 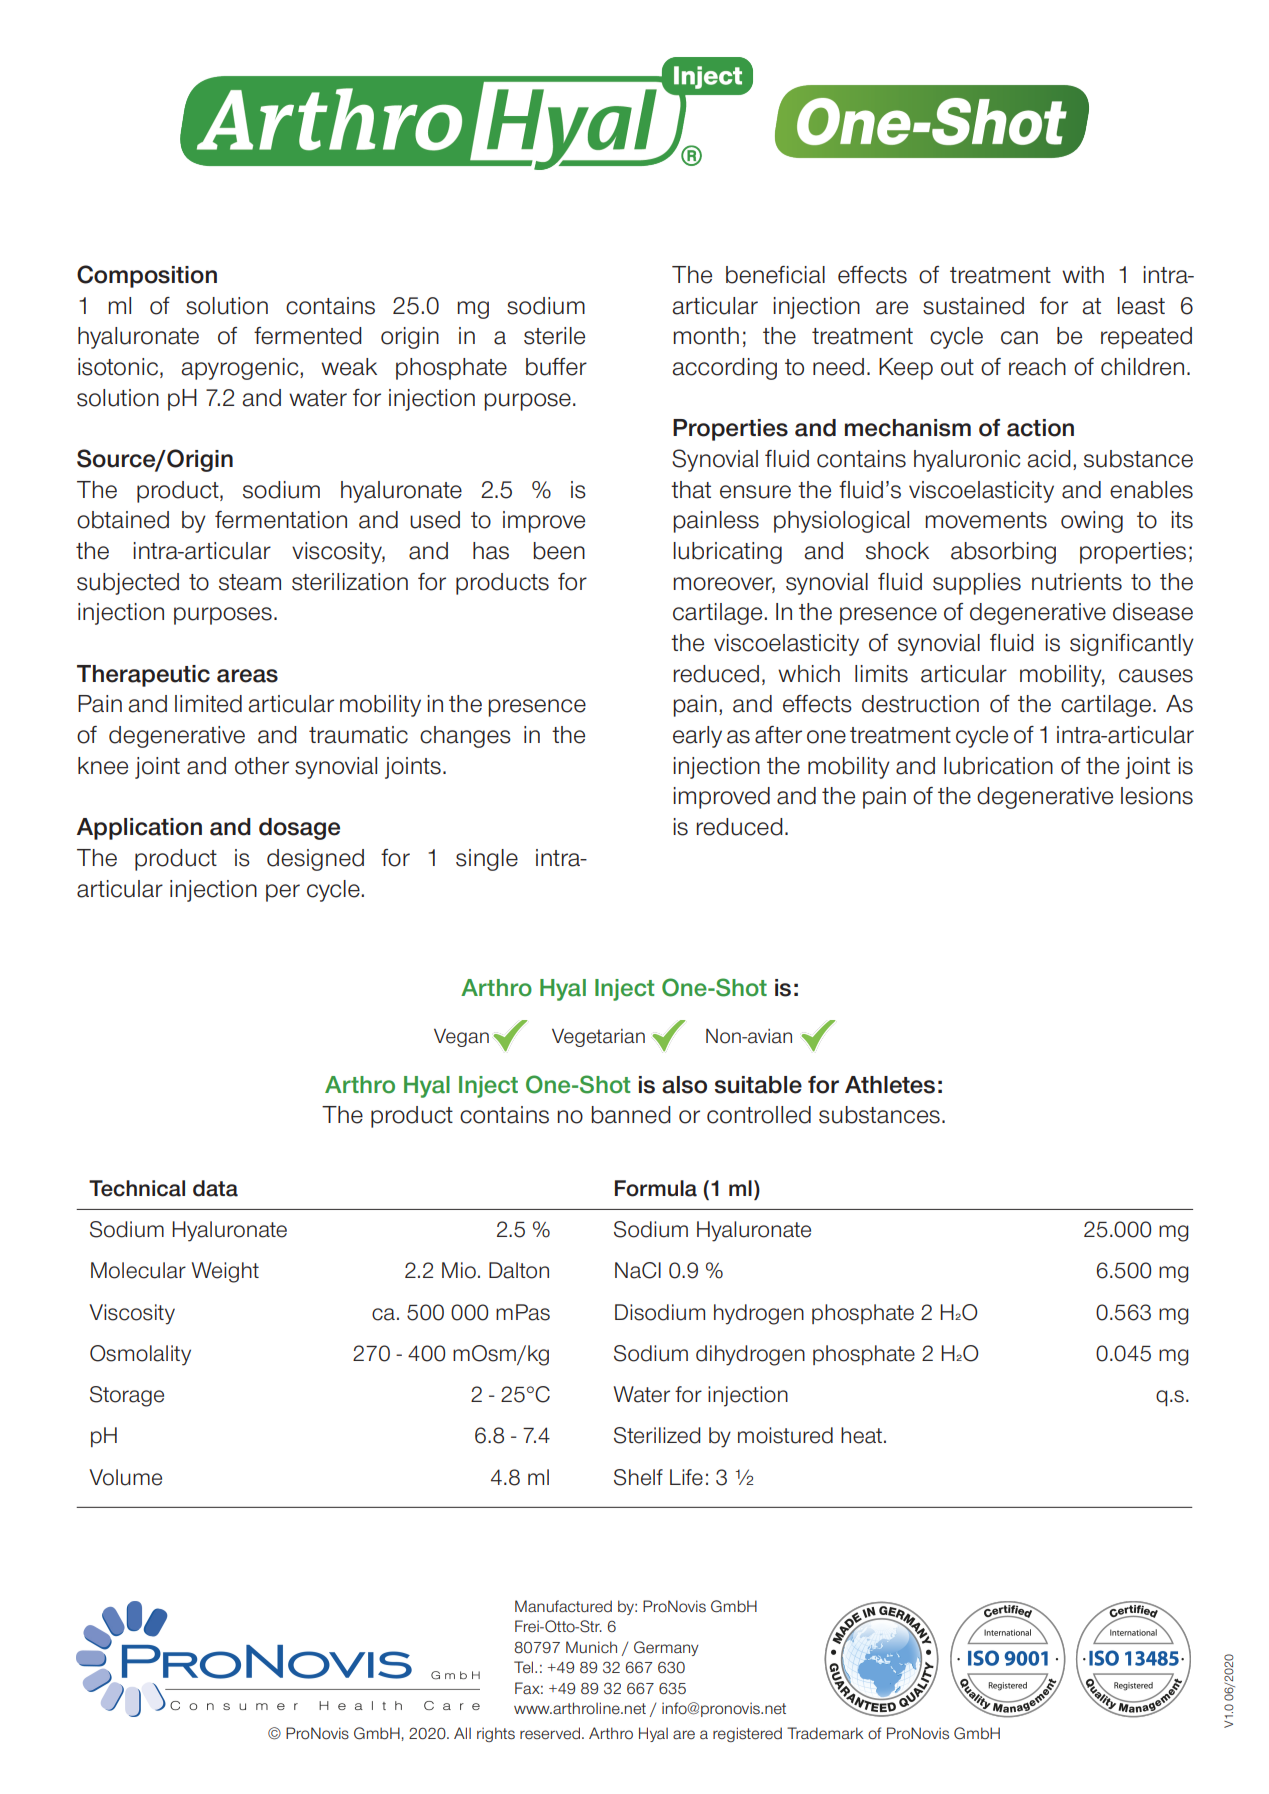 I want to click on Formula, so click(x=656, y=1188).
